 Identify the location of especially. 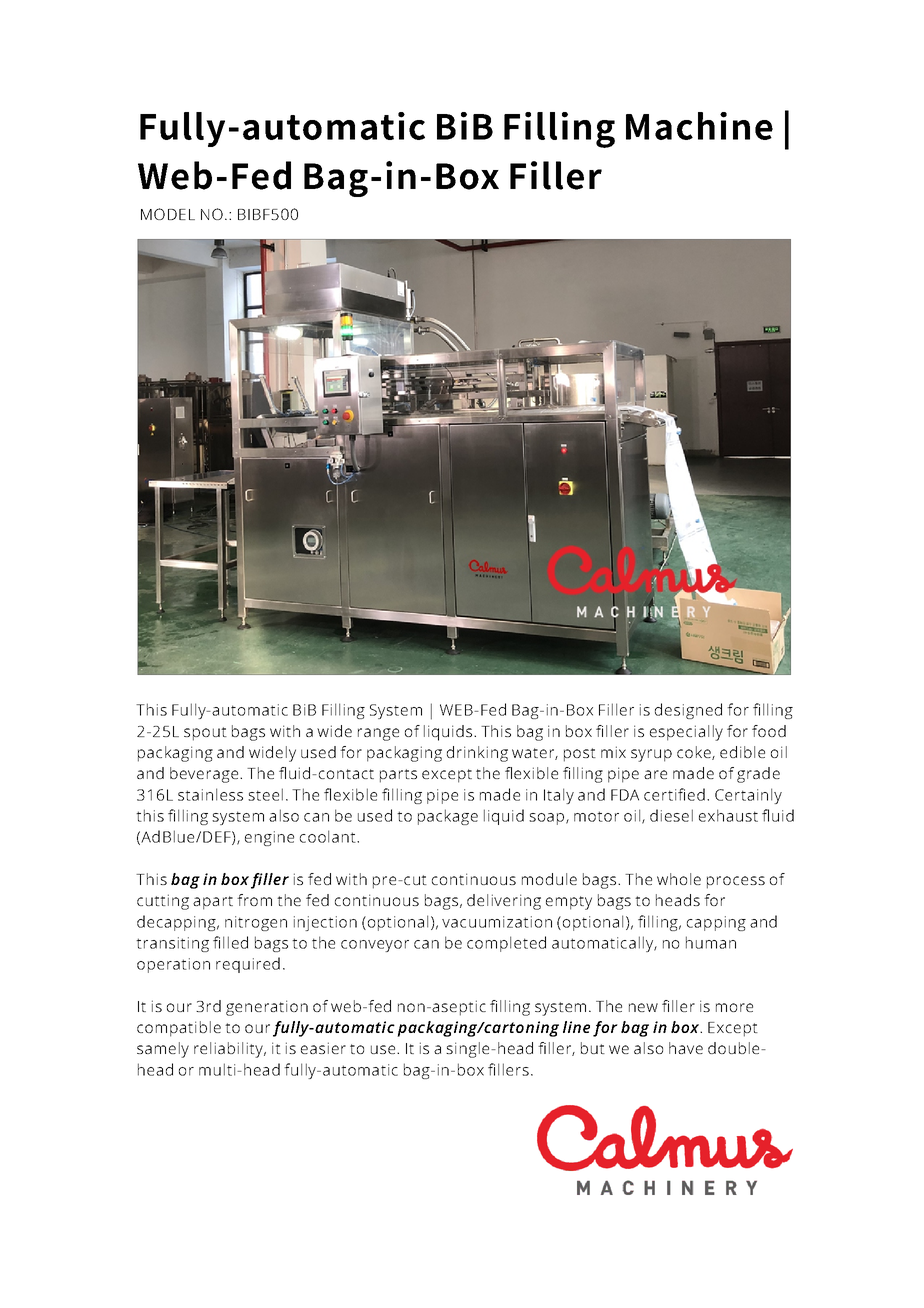
(686, 733).
